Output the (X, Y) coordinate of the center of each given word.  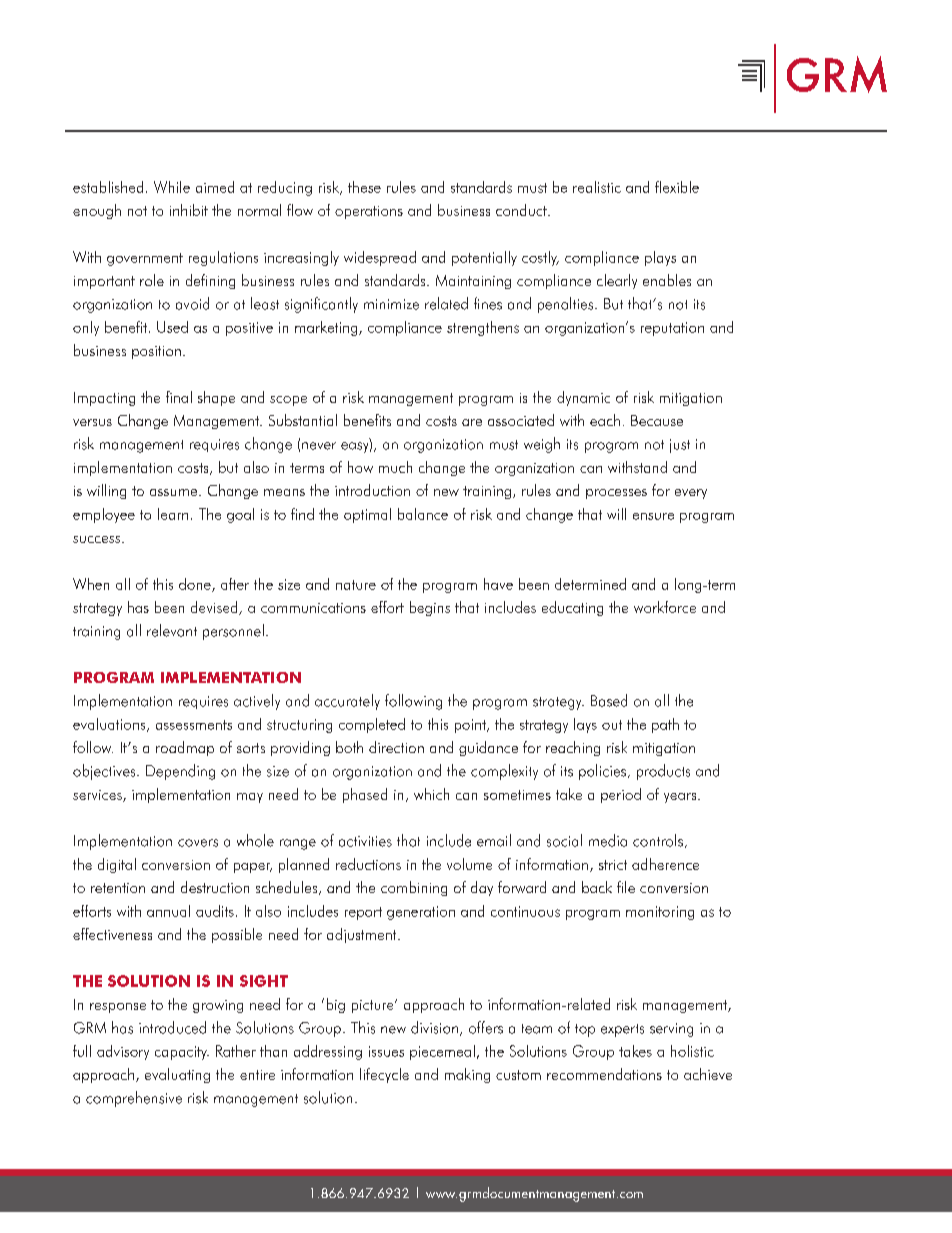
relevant (172, 630)
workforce (665, 607)
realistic (597, 187)
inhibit (189, 210)
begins (430, 608)
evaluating (177, 1075)
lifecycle (384, 1075)
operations (369, 212)
